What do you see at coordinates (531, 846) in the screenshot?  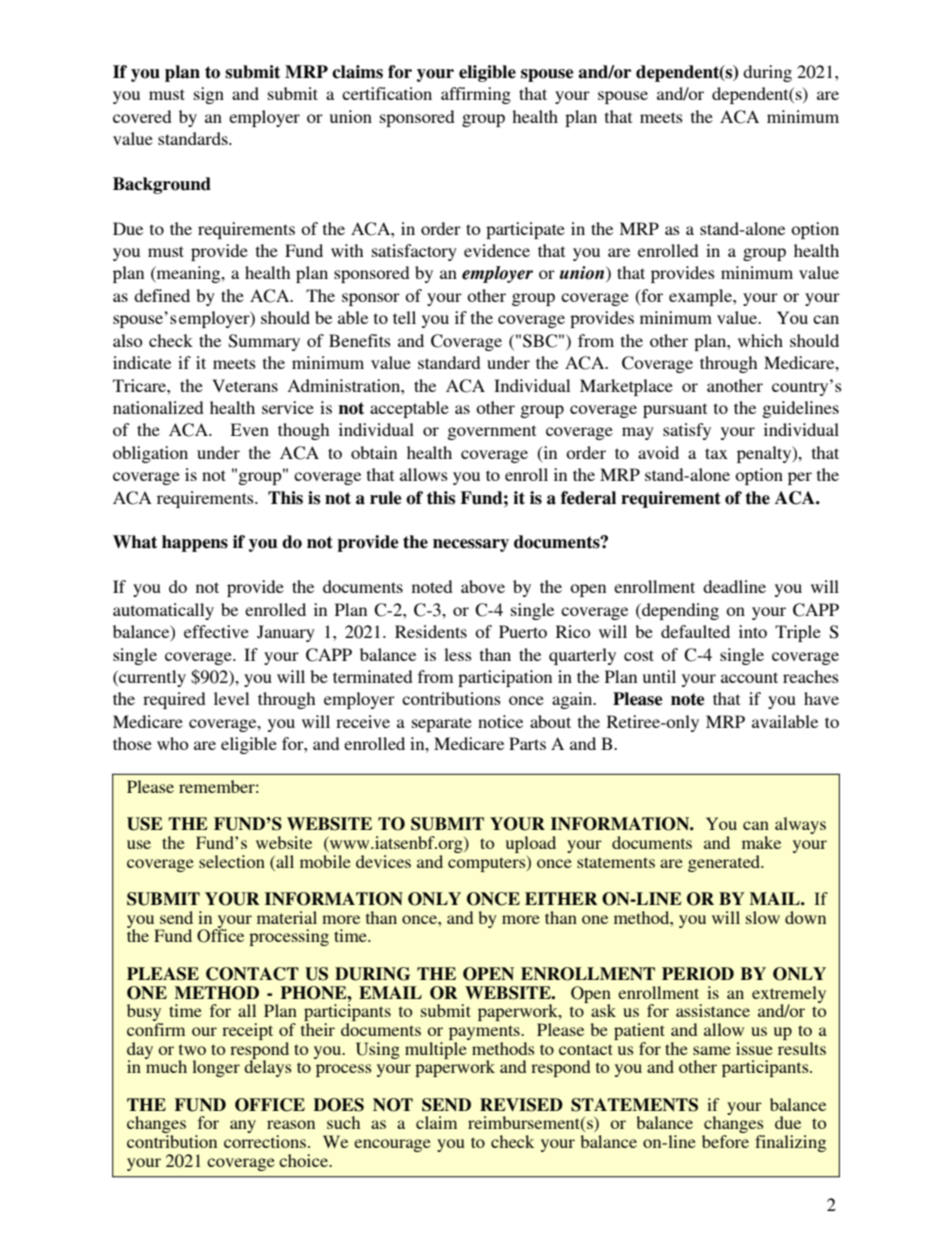 I see `upload` at bounding box center [531, 846].
